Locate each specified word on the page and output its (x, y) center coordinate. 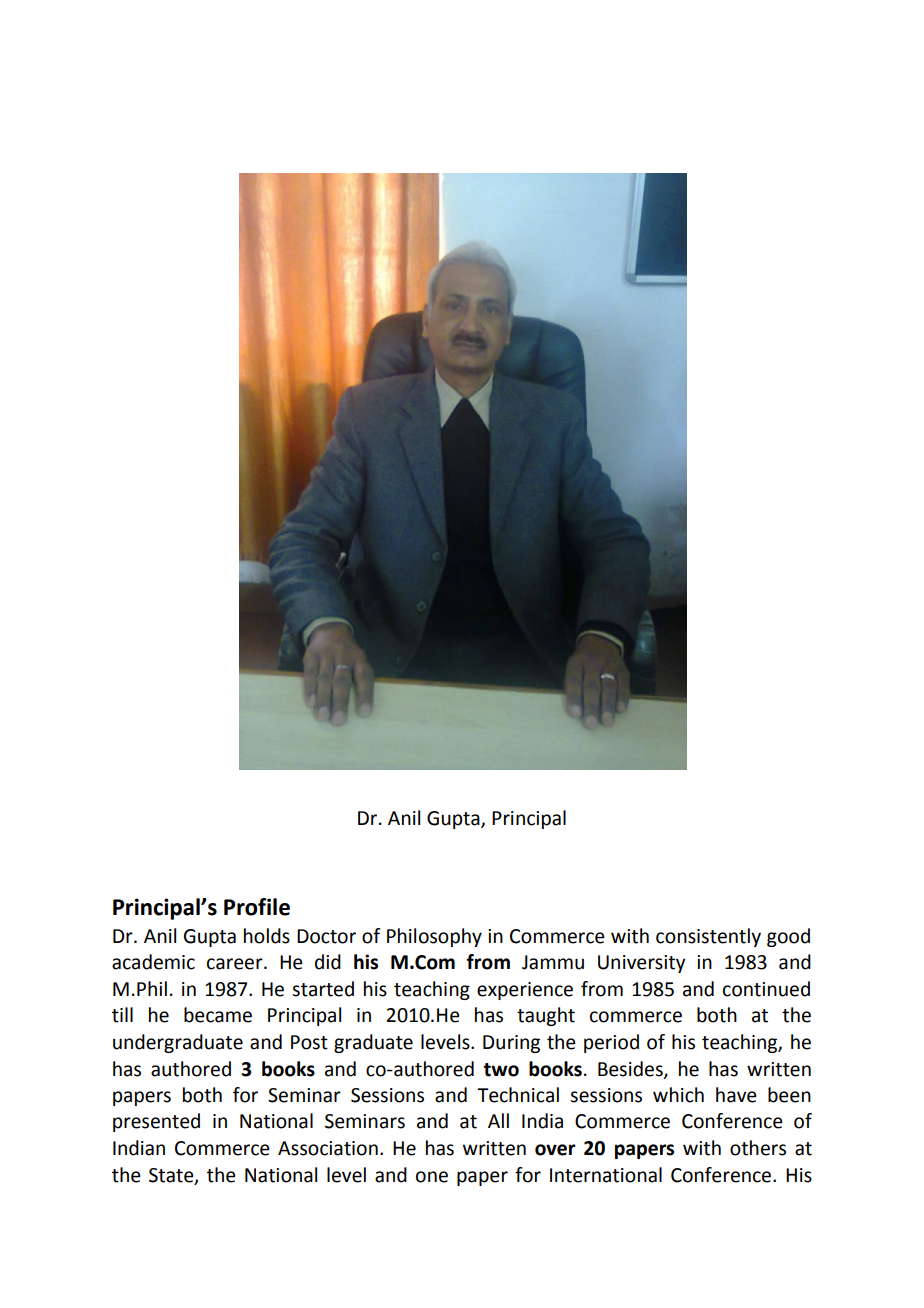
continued (766, 989)
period (611, 1043)
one (432, 1177)
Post (309, 1042)
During (511, 1044)
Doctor (326, 936)
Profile (257, 907)
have (736, 1095)
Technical (518, 1095)
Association (328, 1148)
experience (525, 991)
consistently (708, 937)
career (236, 964)
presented (156, 1122)
